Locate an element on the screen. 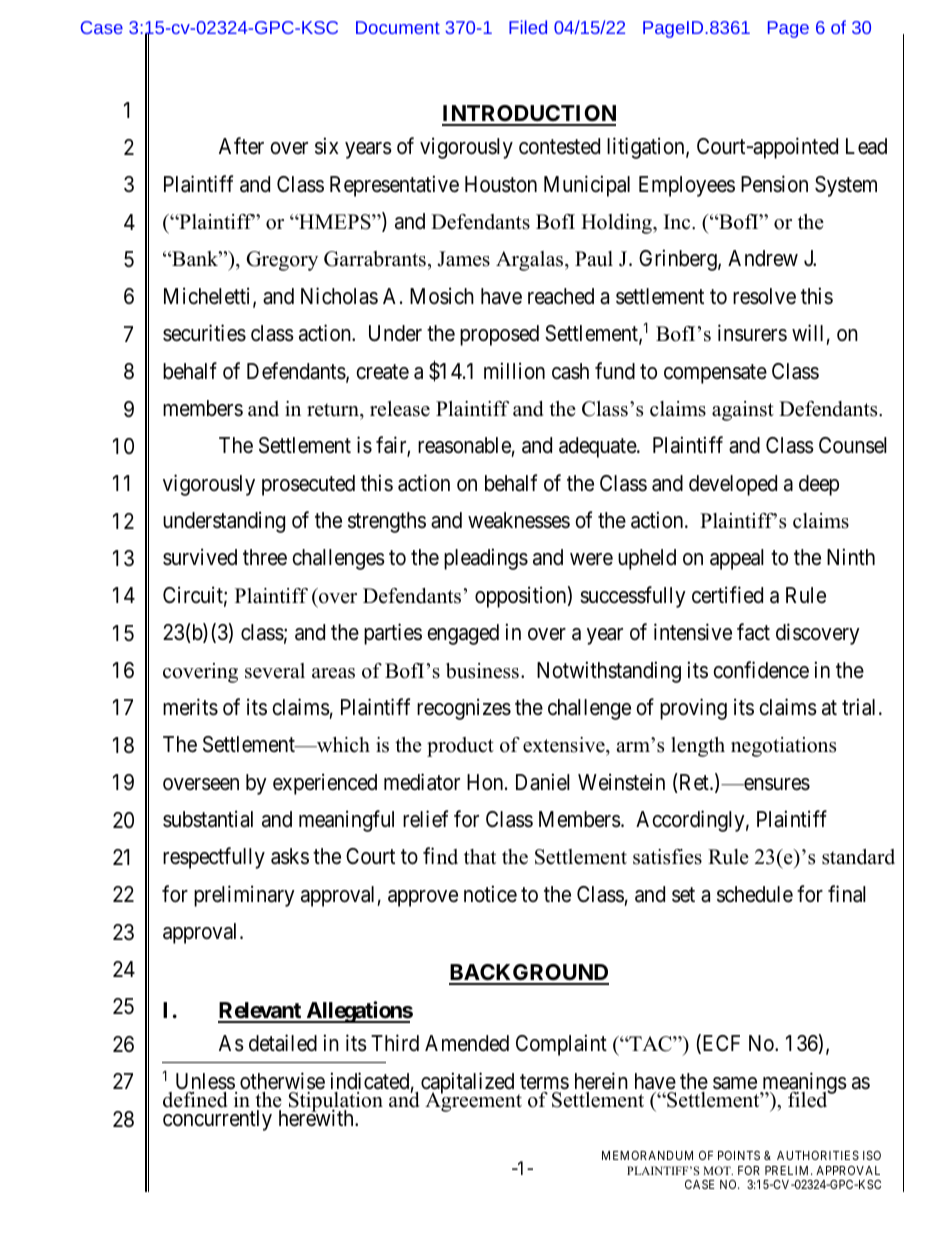 This screenshot has width=952, height=1233. herewith is located at coordinates (317, 1118).
